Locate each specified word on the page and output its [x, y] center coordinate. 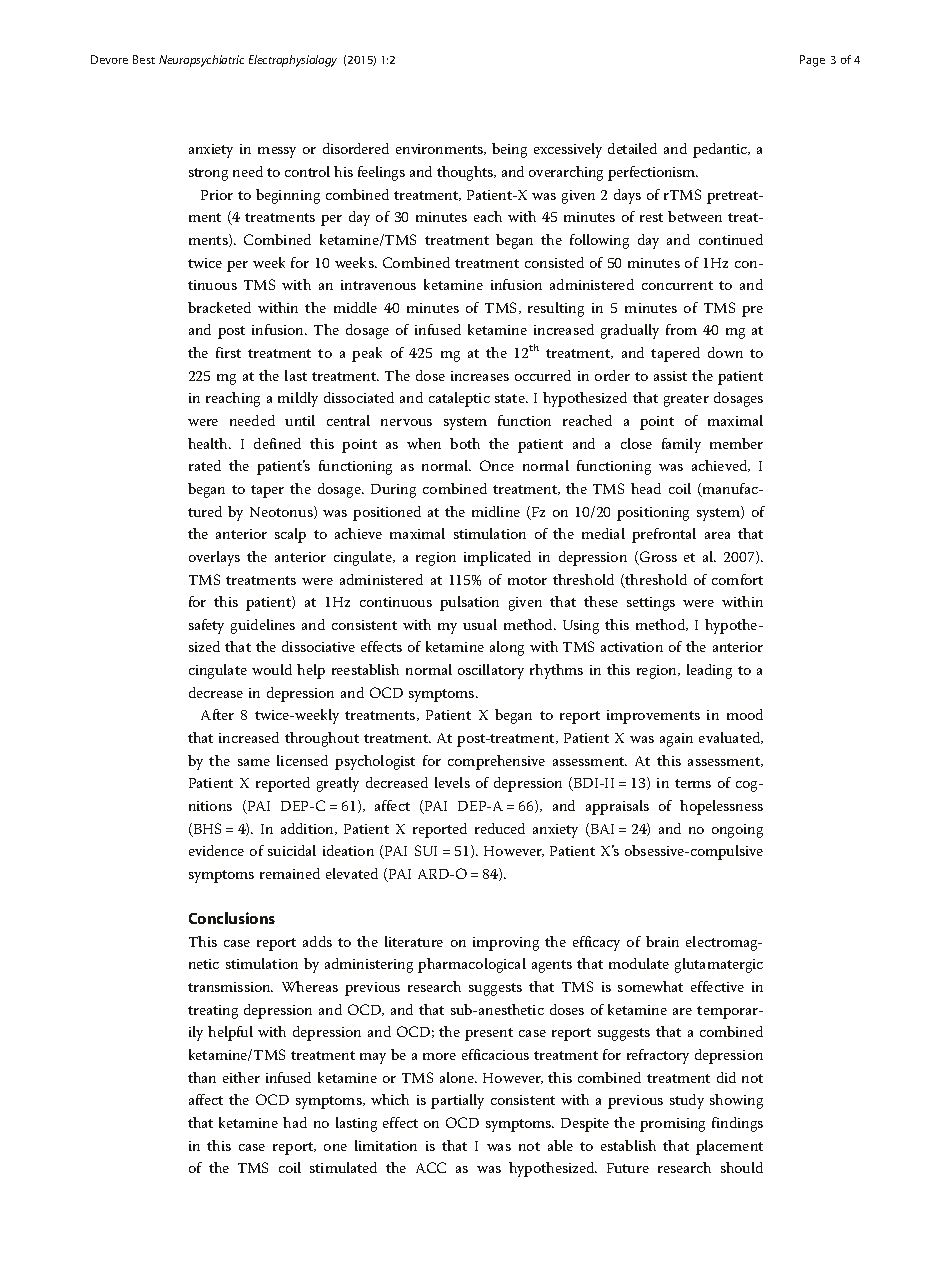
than [202, 1077]
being [509, 150]
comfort [737, 579]
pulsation [469, 603]
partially [457, 1101]
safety [206, 626]
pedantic [721, 150]
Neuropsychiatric [201, 61]
